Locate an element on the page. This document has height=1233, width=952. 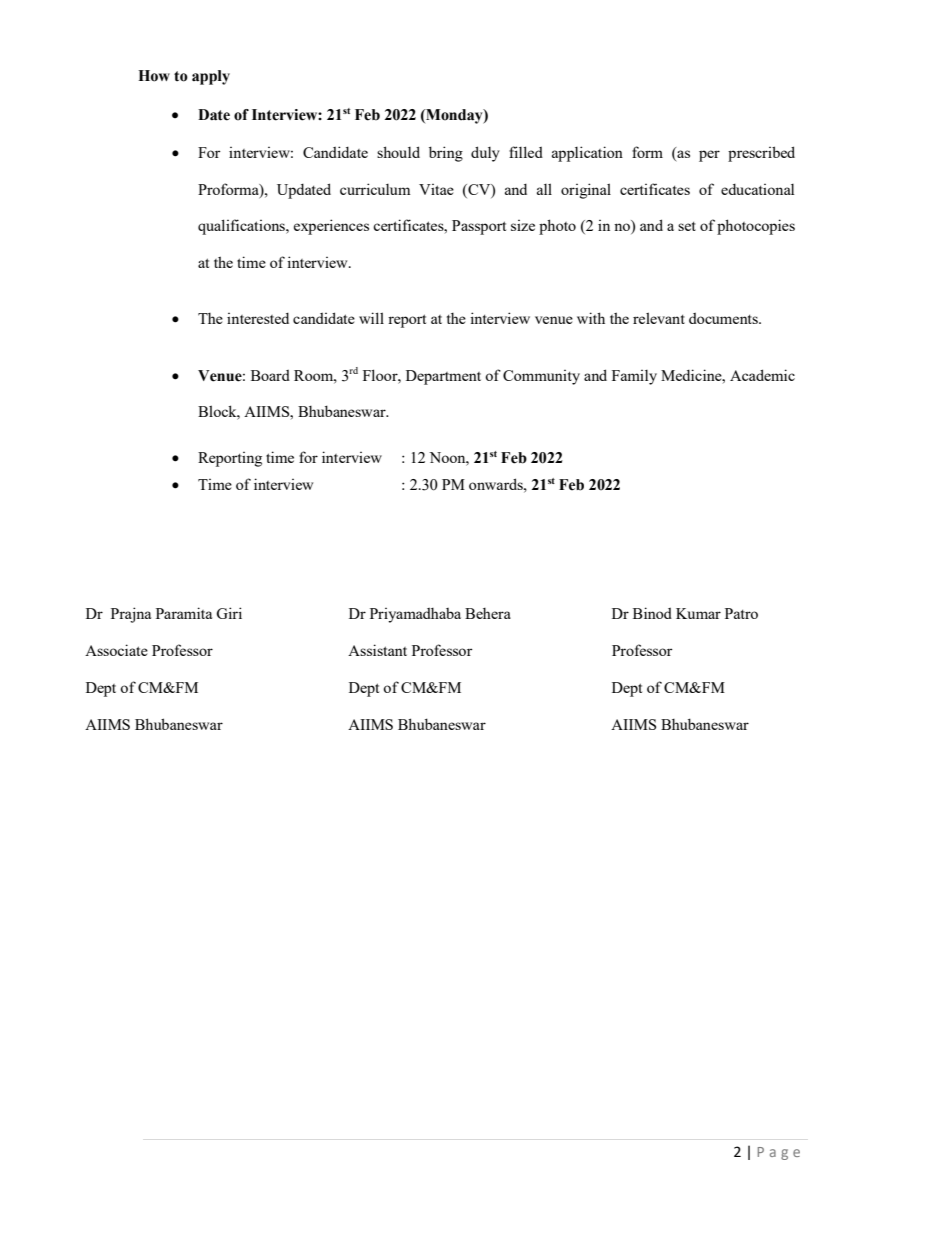
Kumar is located at coordinates (698, 613).
